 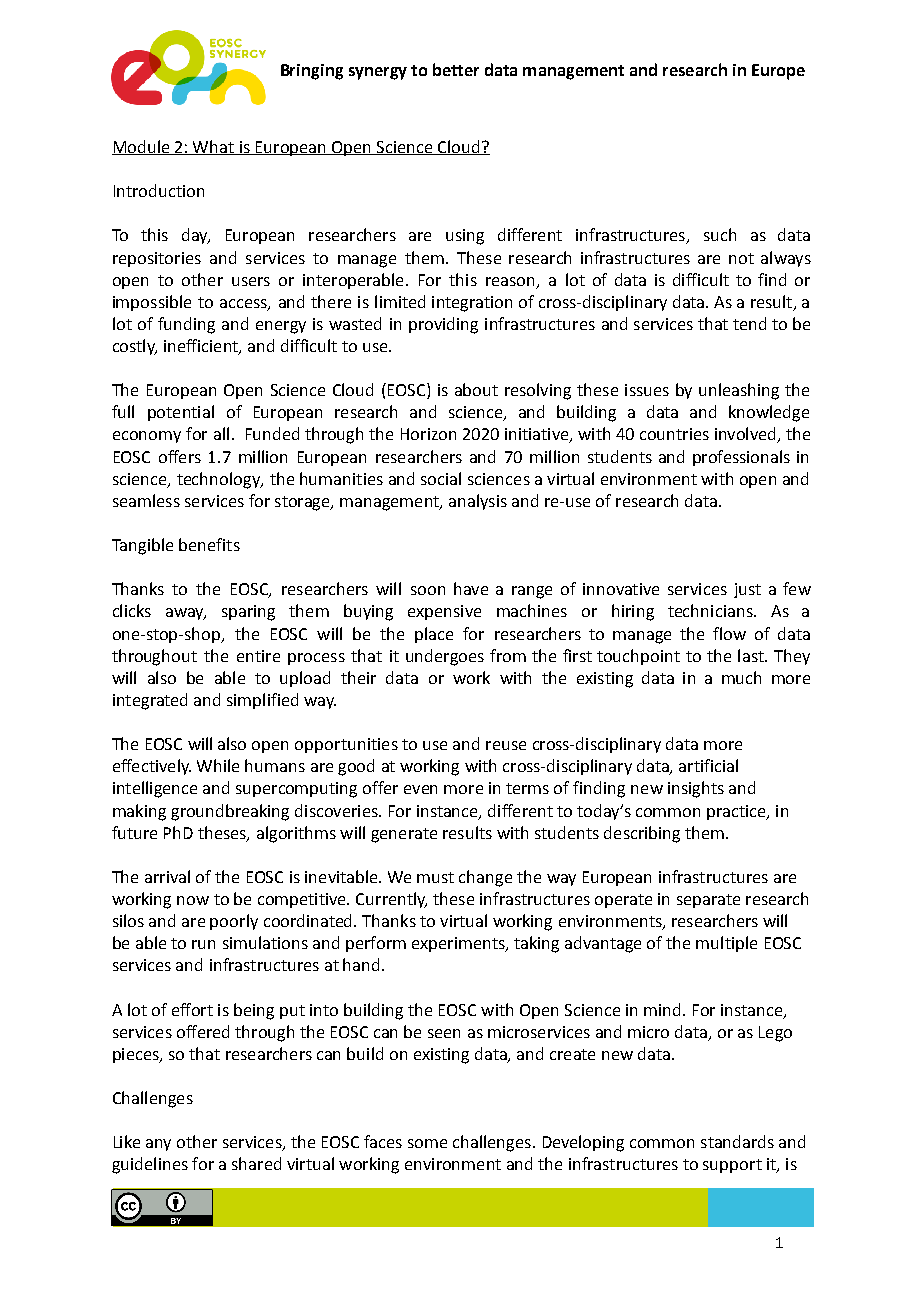 I want to click on any, so click(x=158, y=1145).
